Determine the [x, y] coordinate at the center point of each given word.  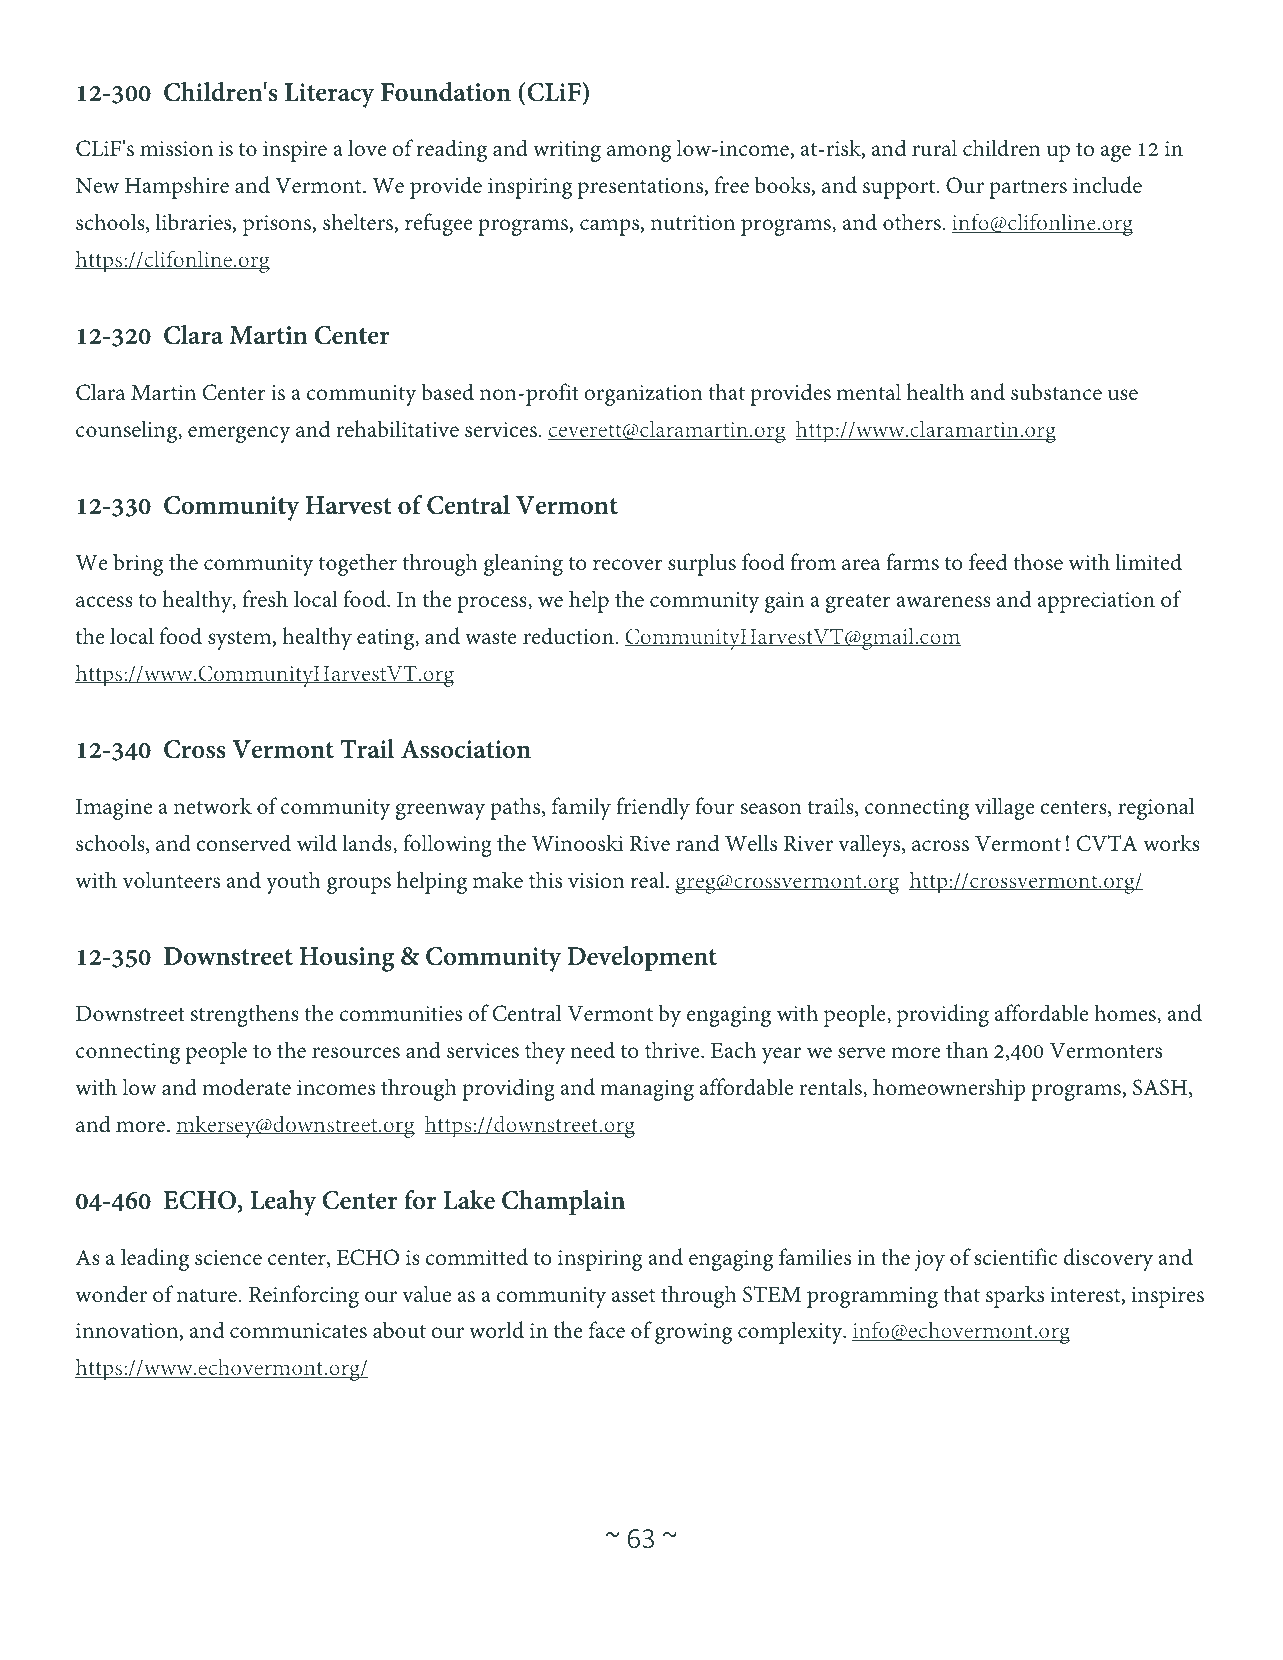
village [1004, 808]
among [639, 153]
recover [628, 565]
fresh [265, 599]
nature [207, 1296]
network [213, 806]
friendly [653, 808]
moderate [246, 1087]
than [967, 1049]
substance [1056, 392]
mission [176, 149]
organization [643, 395]
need [593, 1050]
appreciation [1096, 602]
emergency [239, 434]
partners [1028, 189]
